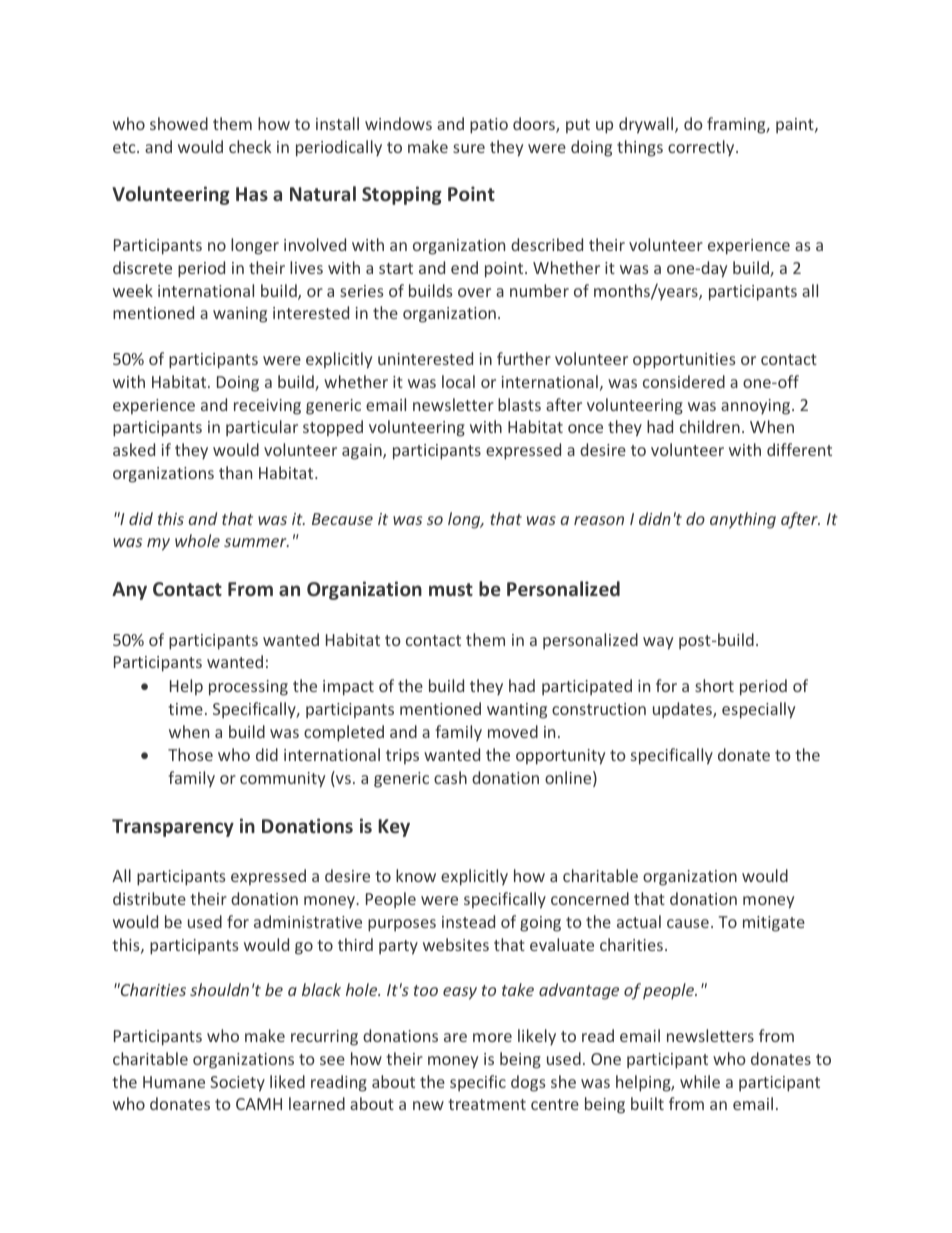 The height and width of the screenshot is (1233, 952). I want to click on blasts, so click(519, 404).
